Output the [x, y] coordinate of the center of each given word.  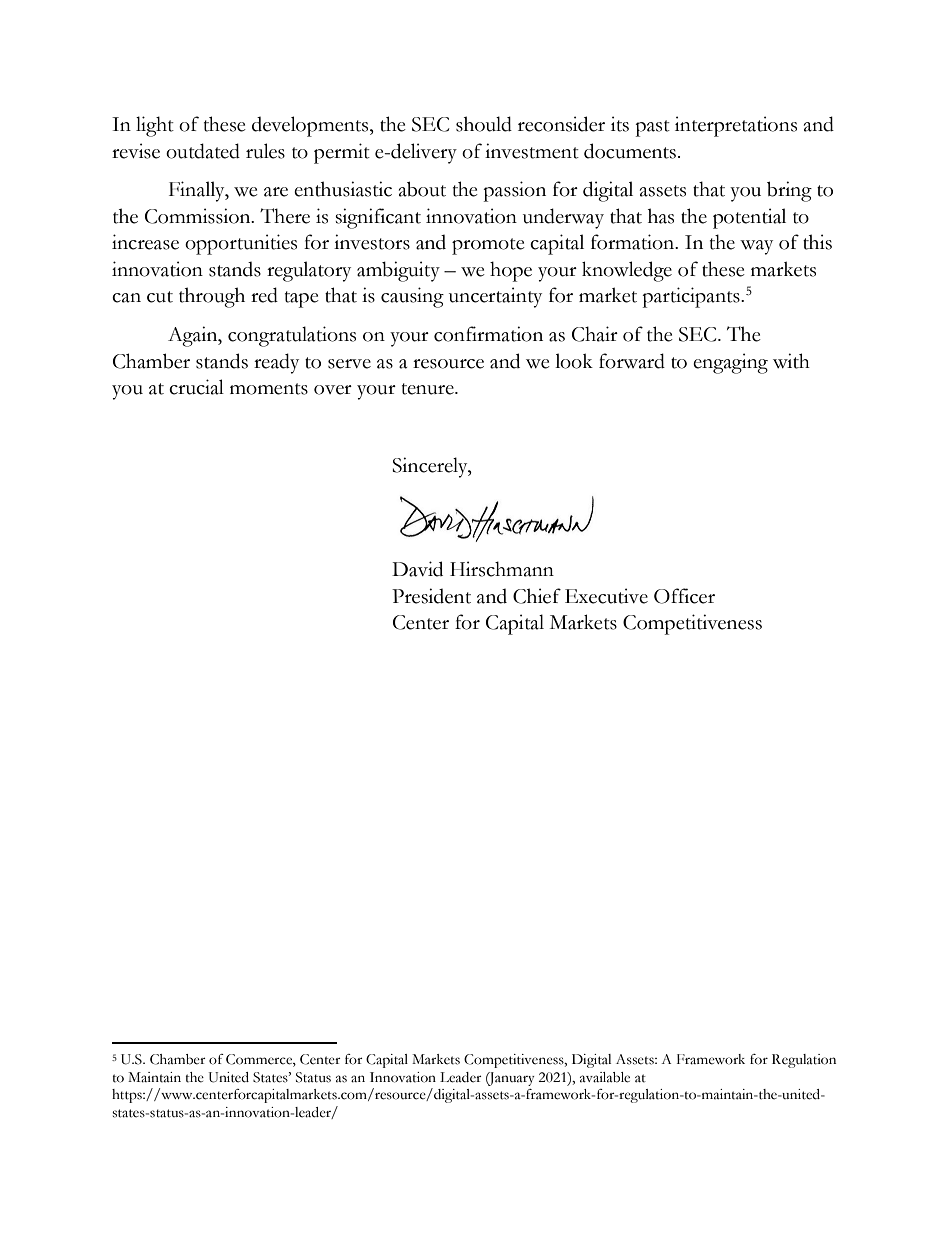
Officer [684, 596]
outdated [203, 151]
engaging [730, 363]
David [417, 569]
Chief [537, 596]
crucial [196, 387]
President [431, 596]
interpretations [736, 126]
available [605, 1077]
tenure [429, 389]
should [484, 124]
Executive [606, 596]
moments [269, 389]
